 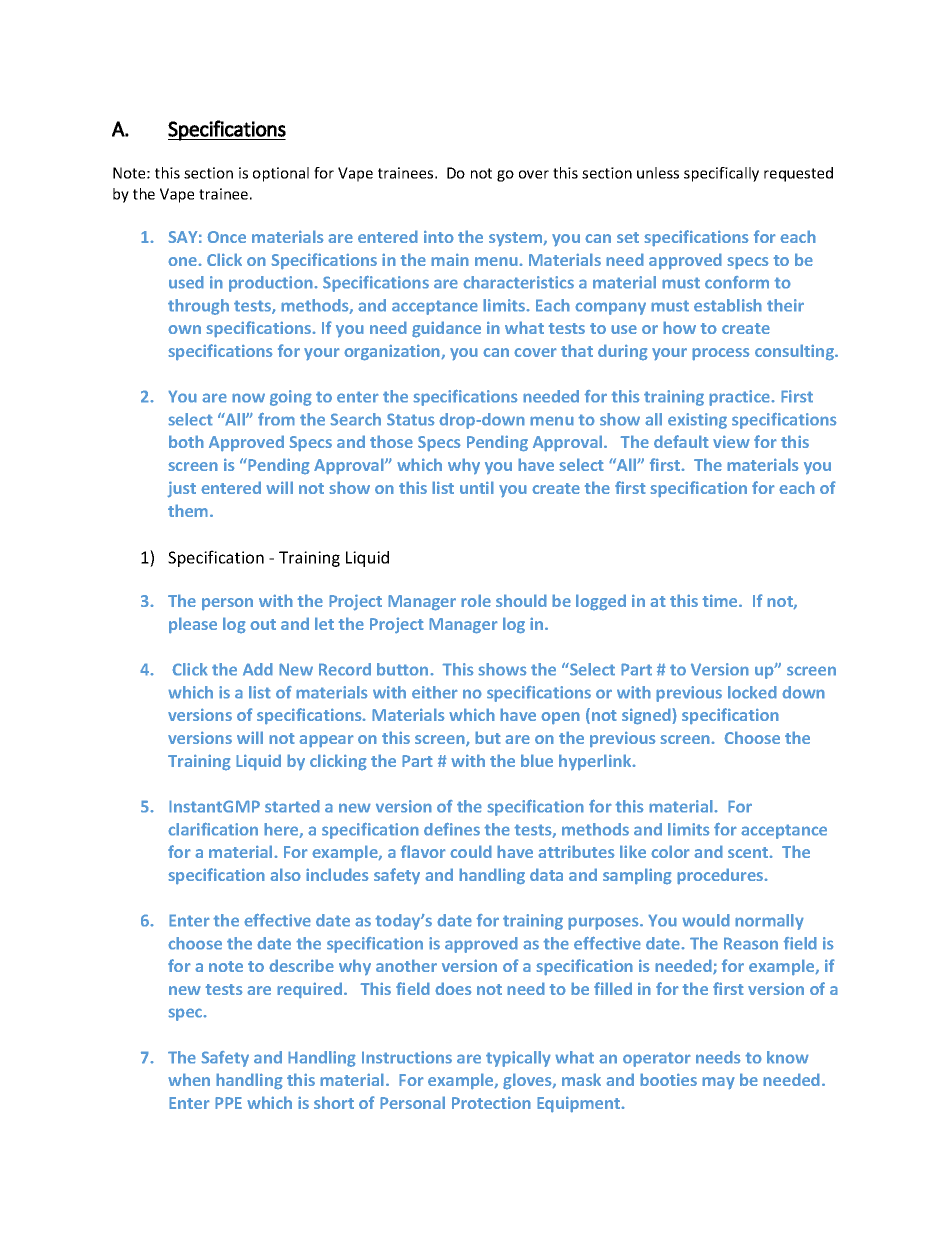 What do you see at coordinates (281, 174) in the screenshot?
I see `optional` at bounding box center [281, 174].
